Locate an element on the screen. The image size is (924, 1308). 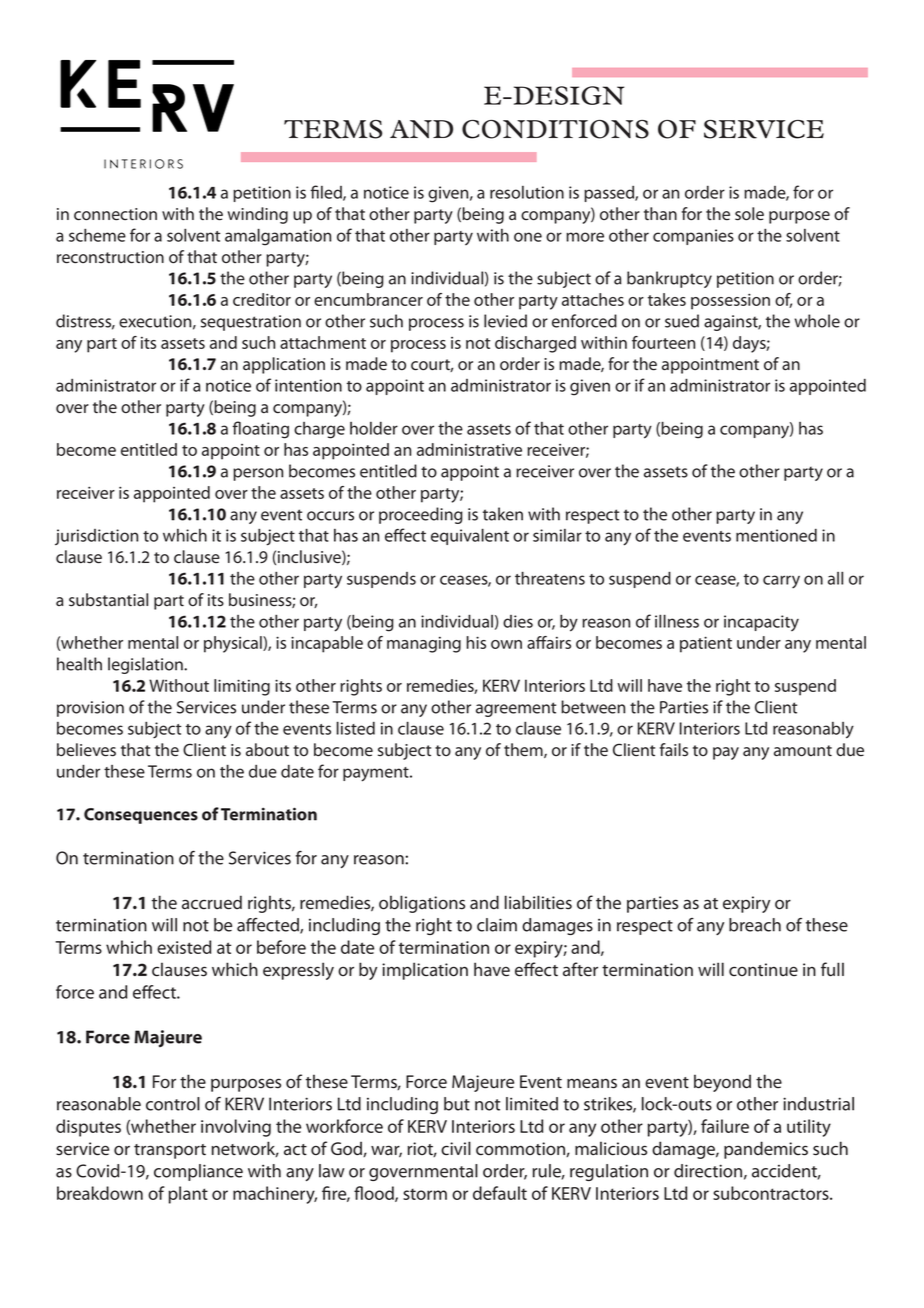
payment is located at coordinates (377, 774).
